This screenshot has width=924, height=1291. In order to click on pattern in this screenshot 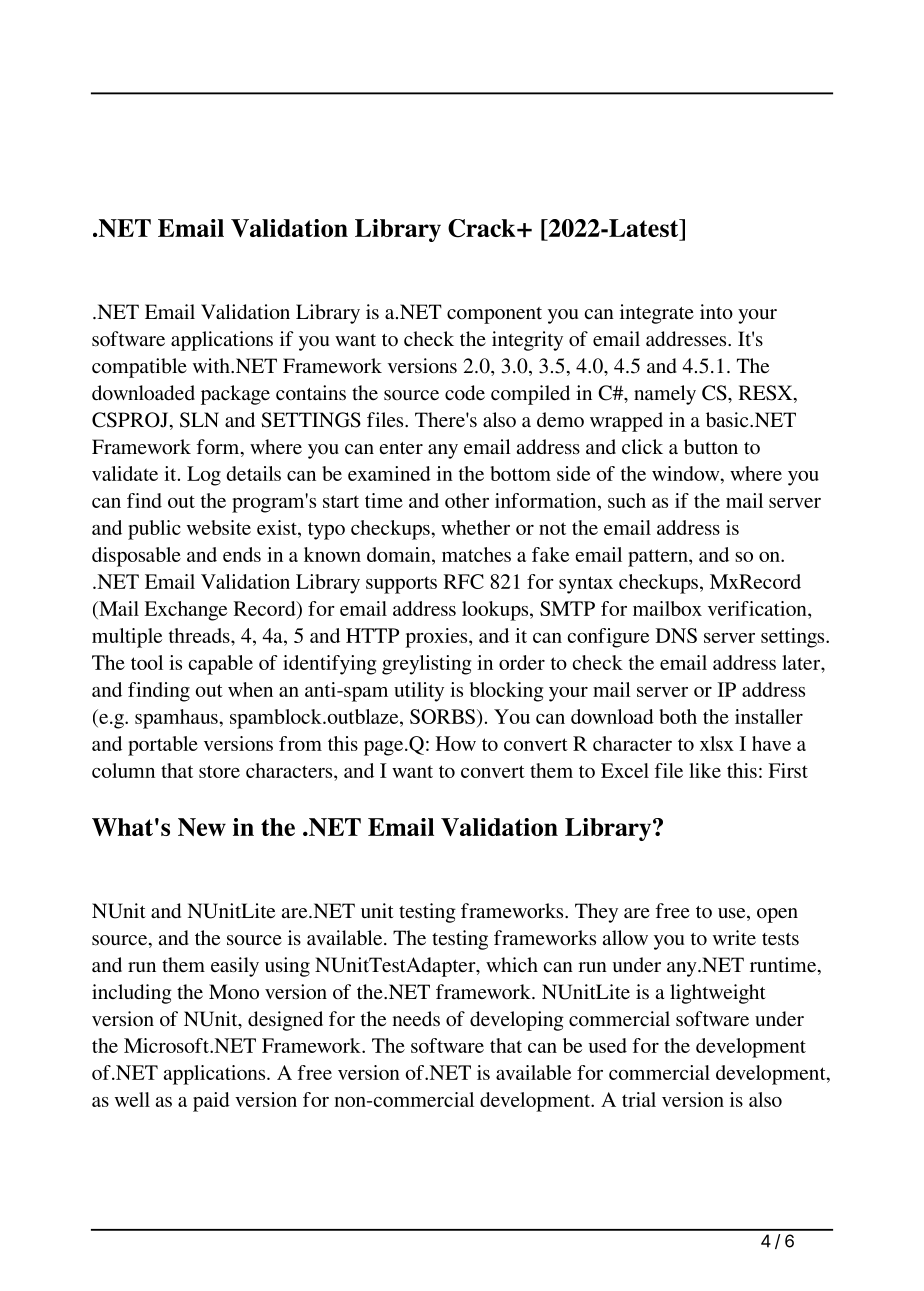, I will do `click(659, 558)`.
